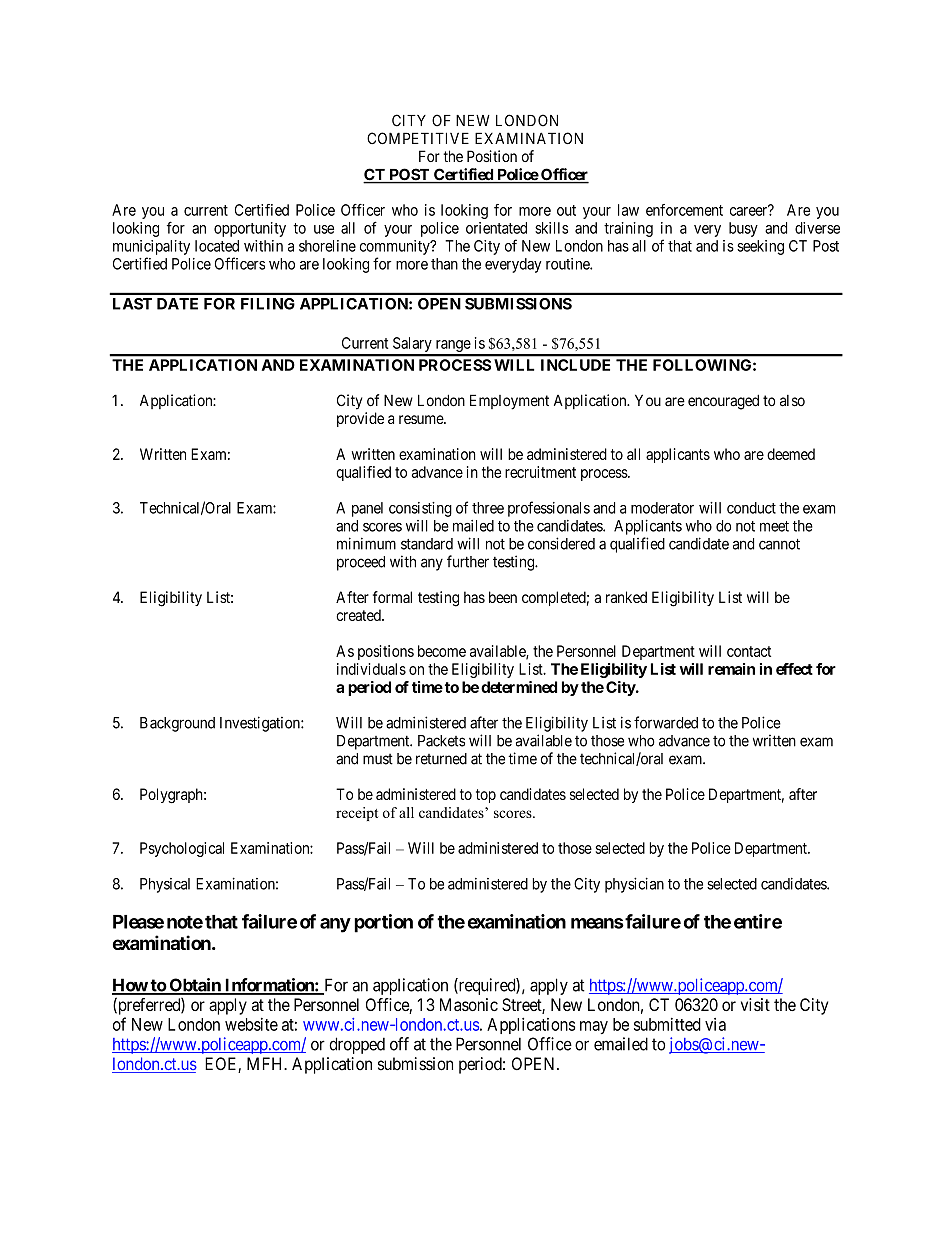 Image resolution: width=952 pixels, height=1233 pixels. I want to click on created, so click(359, 615).
